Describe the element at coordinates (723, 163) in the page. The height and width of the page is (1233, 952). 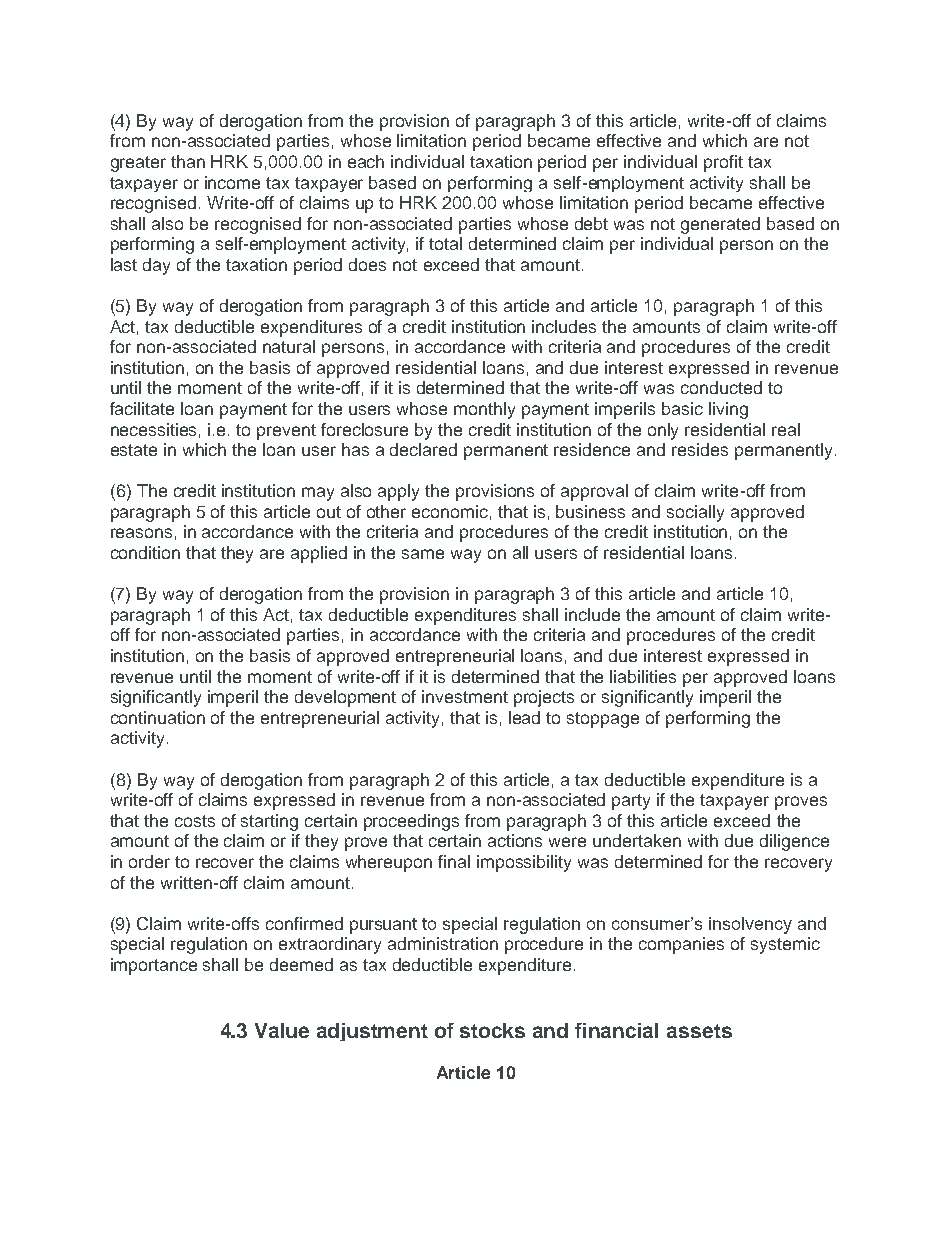
I see `profit` at that location.
